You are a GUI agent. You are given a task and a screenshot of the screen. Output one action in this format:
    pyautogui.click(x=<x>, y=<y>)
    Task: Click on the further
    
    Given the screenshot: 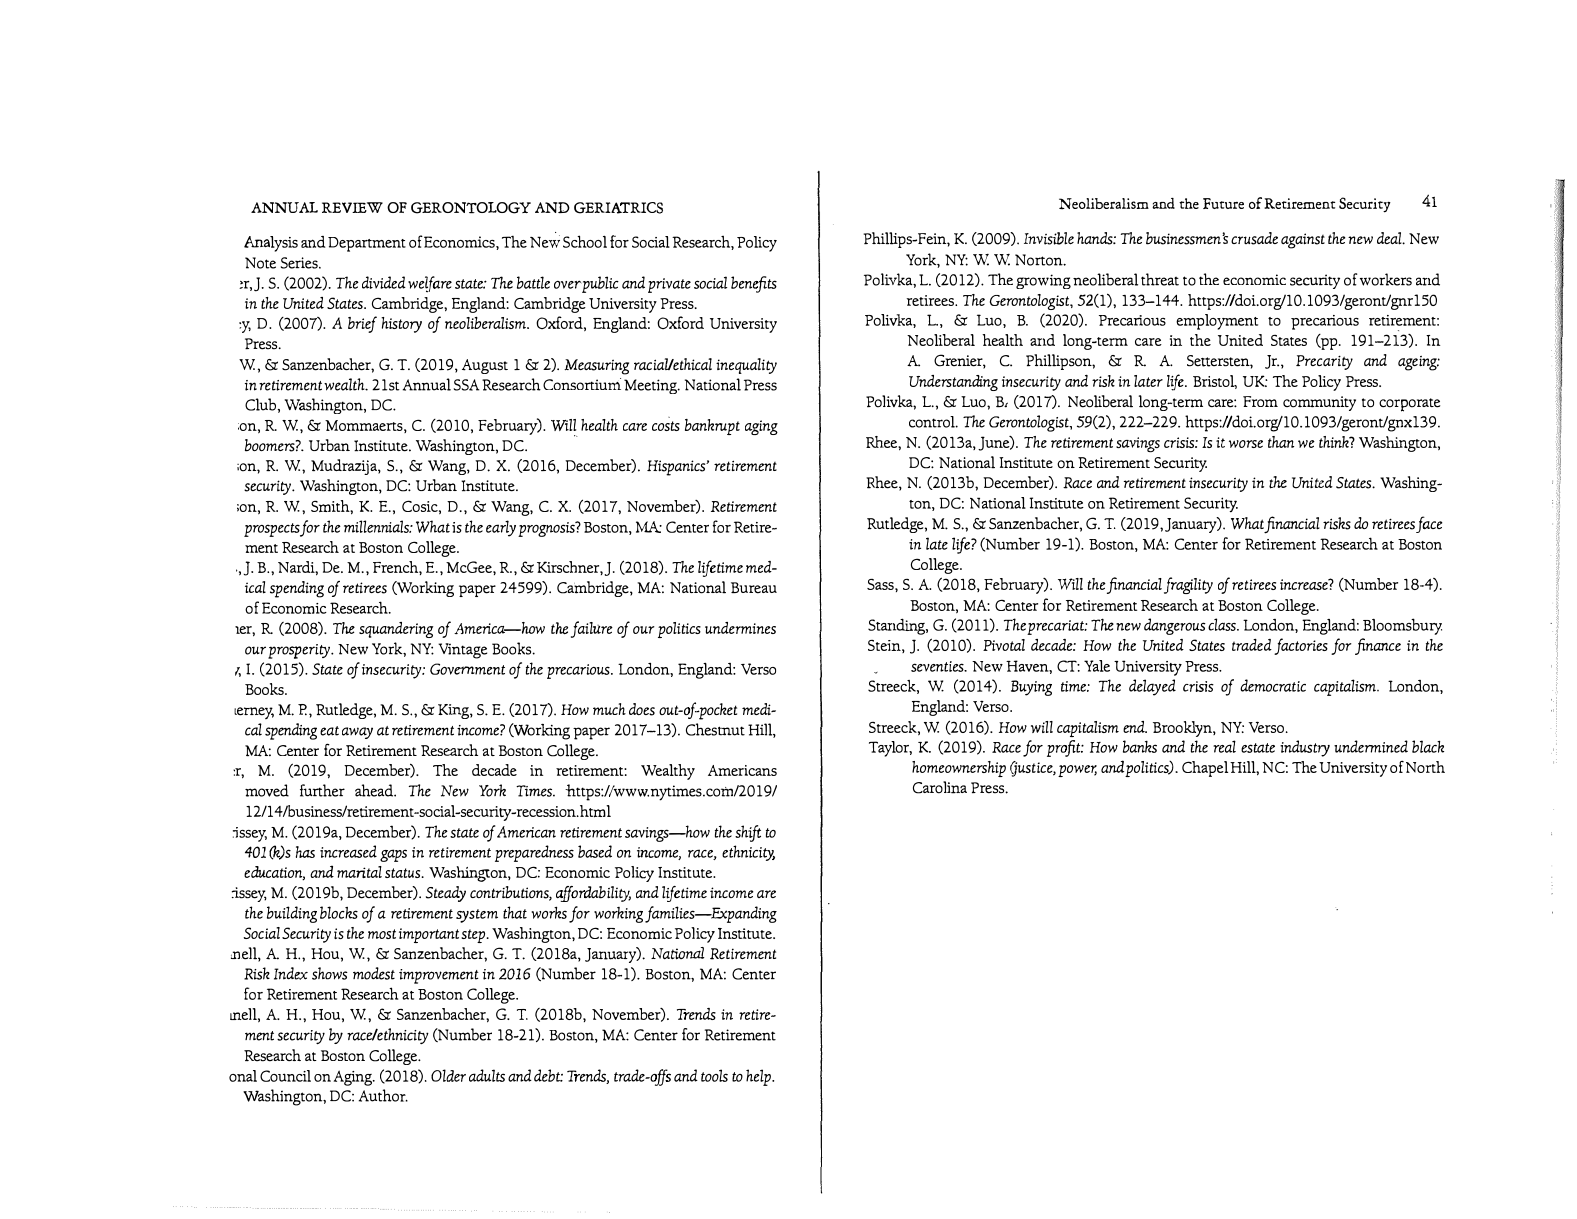 What is the action you would take?
    pyautogui.click(x=322, y=790)
